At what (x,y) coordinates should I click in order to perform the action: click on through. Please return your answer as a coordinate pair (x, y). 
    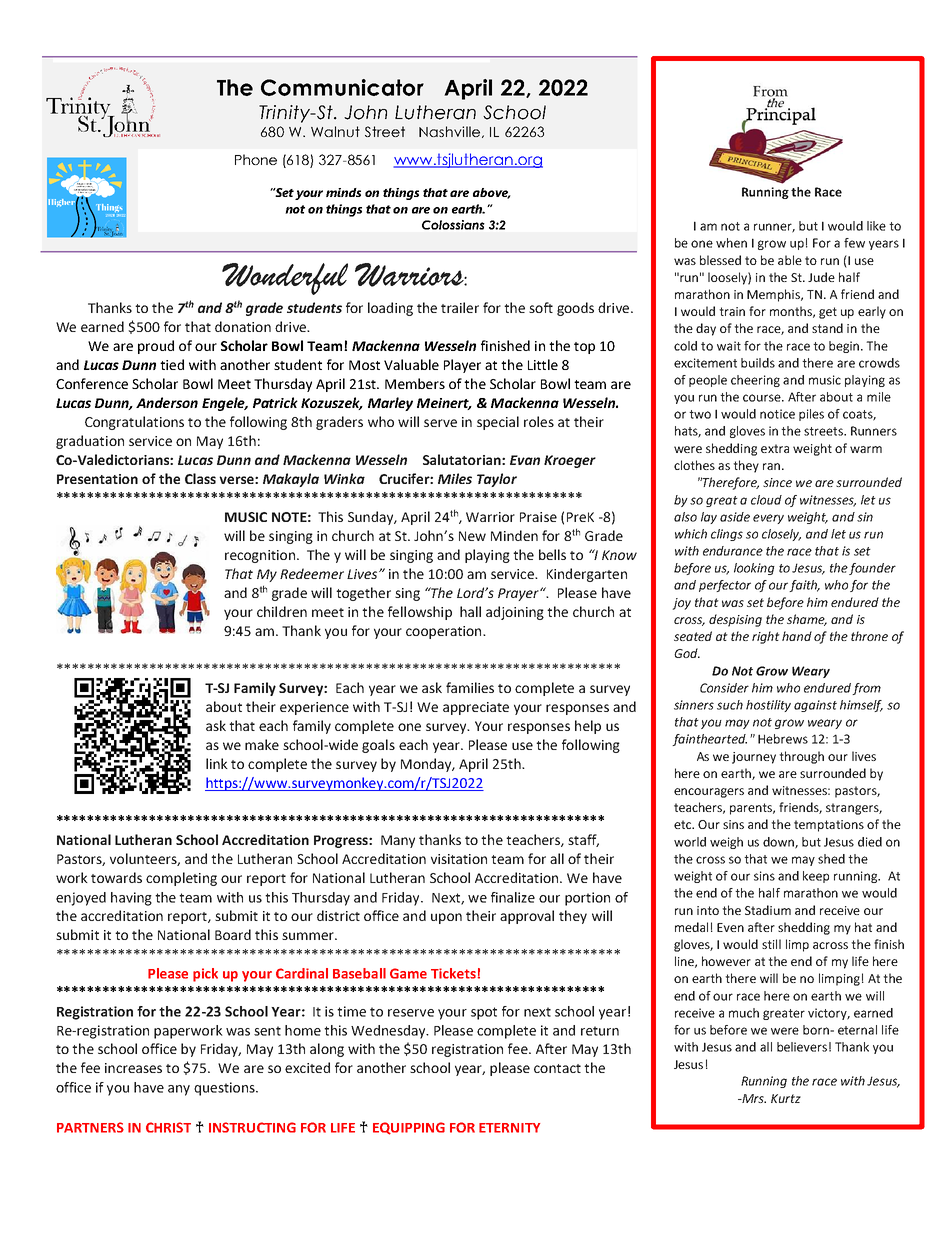
    Looking at the image, I should click on (801, 757).
